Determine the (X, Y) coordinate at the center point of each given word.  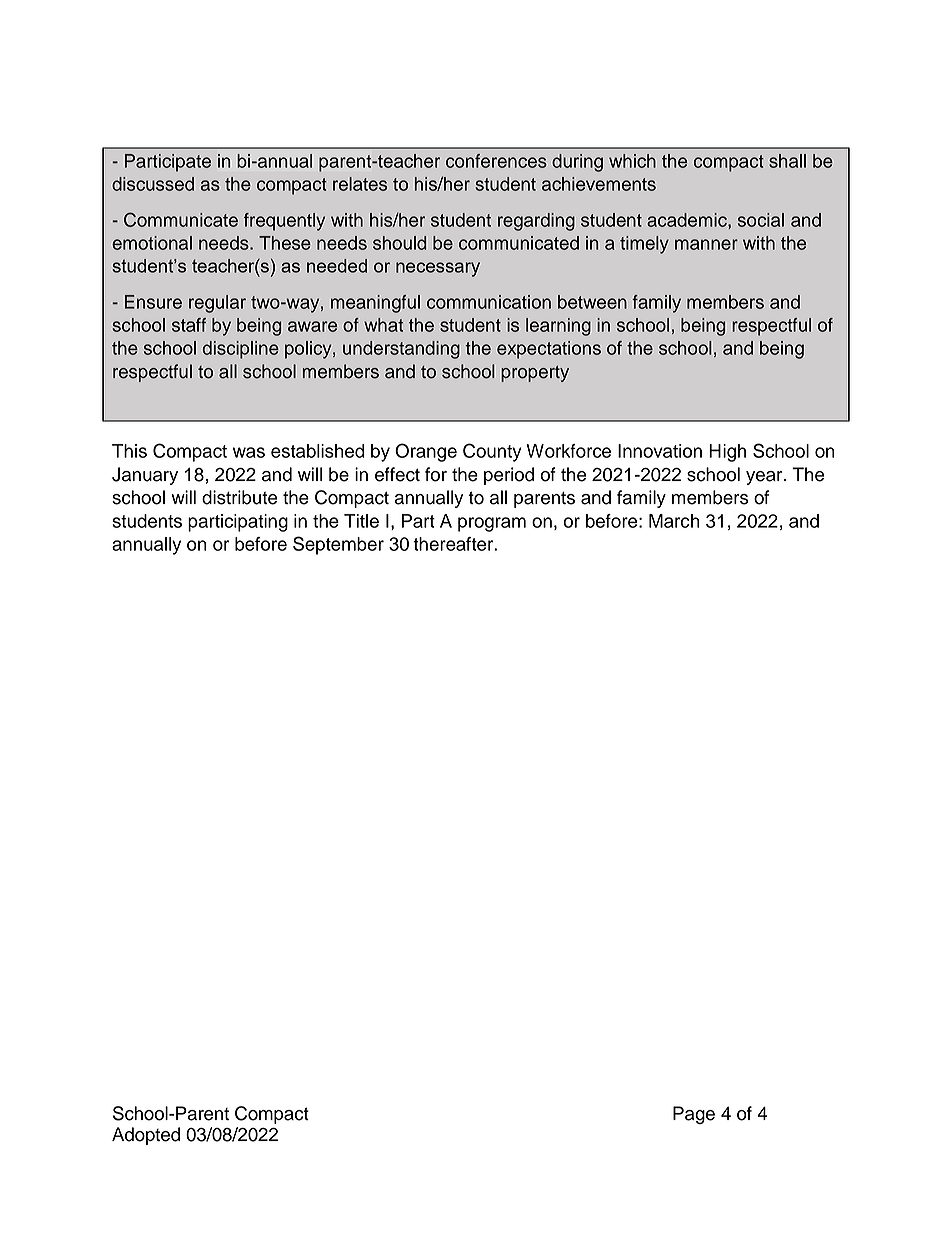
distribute (239, 497)
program (492, 524)
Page (694, 1115)
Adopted (146, 1136)
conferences (496, 161)
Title (361, 521)
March (674, 521)
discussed (153, 184)
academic (688, 220)
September (338, 545)
